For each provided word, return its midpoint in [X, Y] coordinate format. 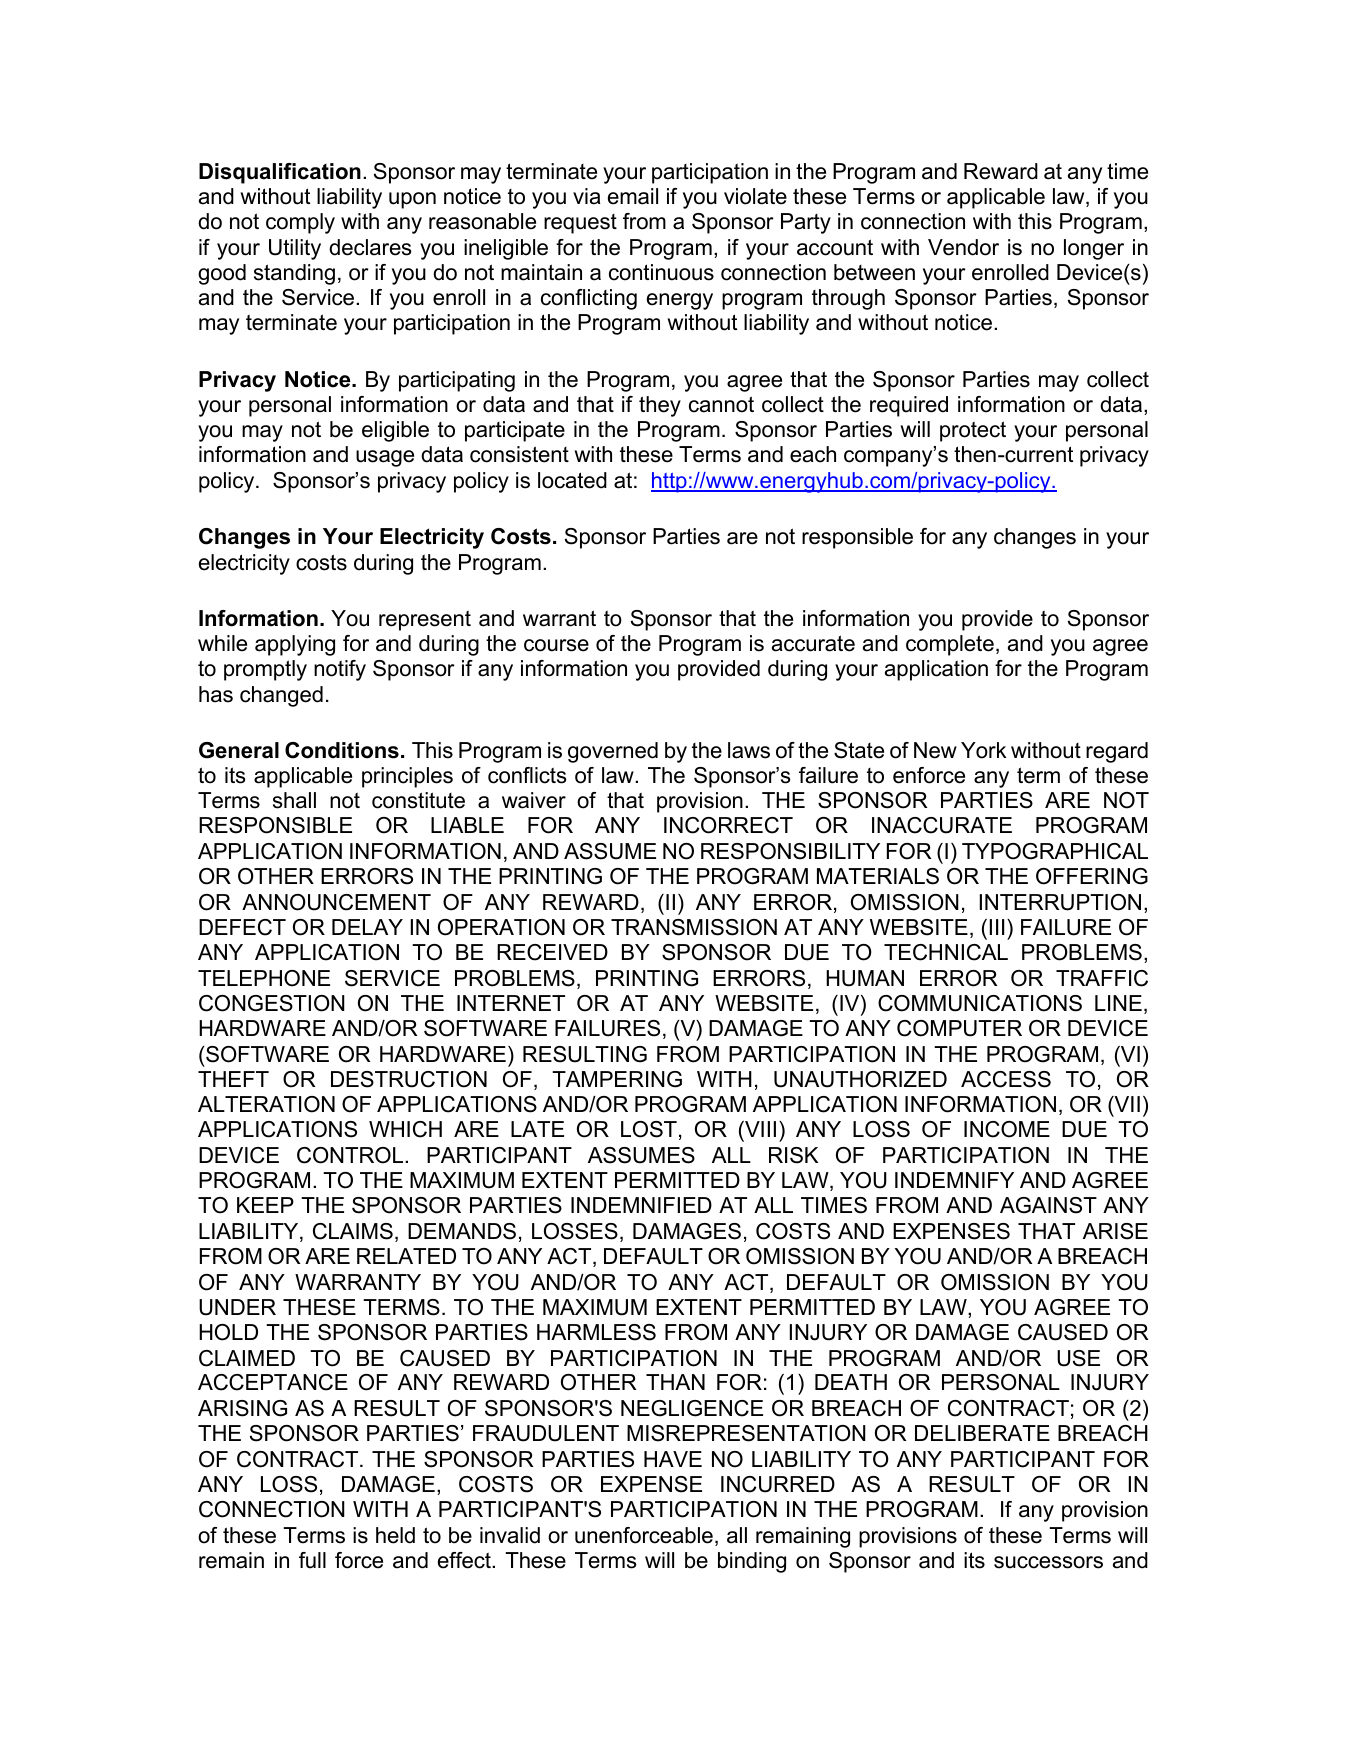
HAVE [673, 1459]
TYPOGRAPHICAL [1055, 851]
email [633, 196]
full [312, 1560]
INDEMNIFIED [641, 1205]
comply [300, 223]
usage [385, 458]
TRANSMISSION [694, 927]
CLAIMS [353, 1231]
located [572, 480]
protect [973, 431]
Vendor [963, 247]
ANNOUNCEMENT [336, 902]
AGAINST [1048, 1205]
